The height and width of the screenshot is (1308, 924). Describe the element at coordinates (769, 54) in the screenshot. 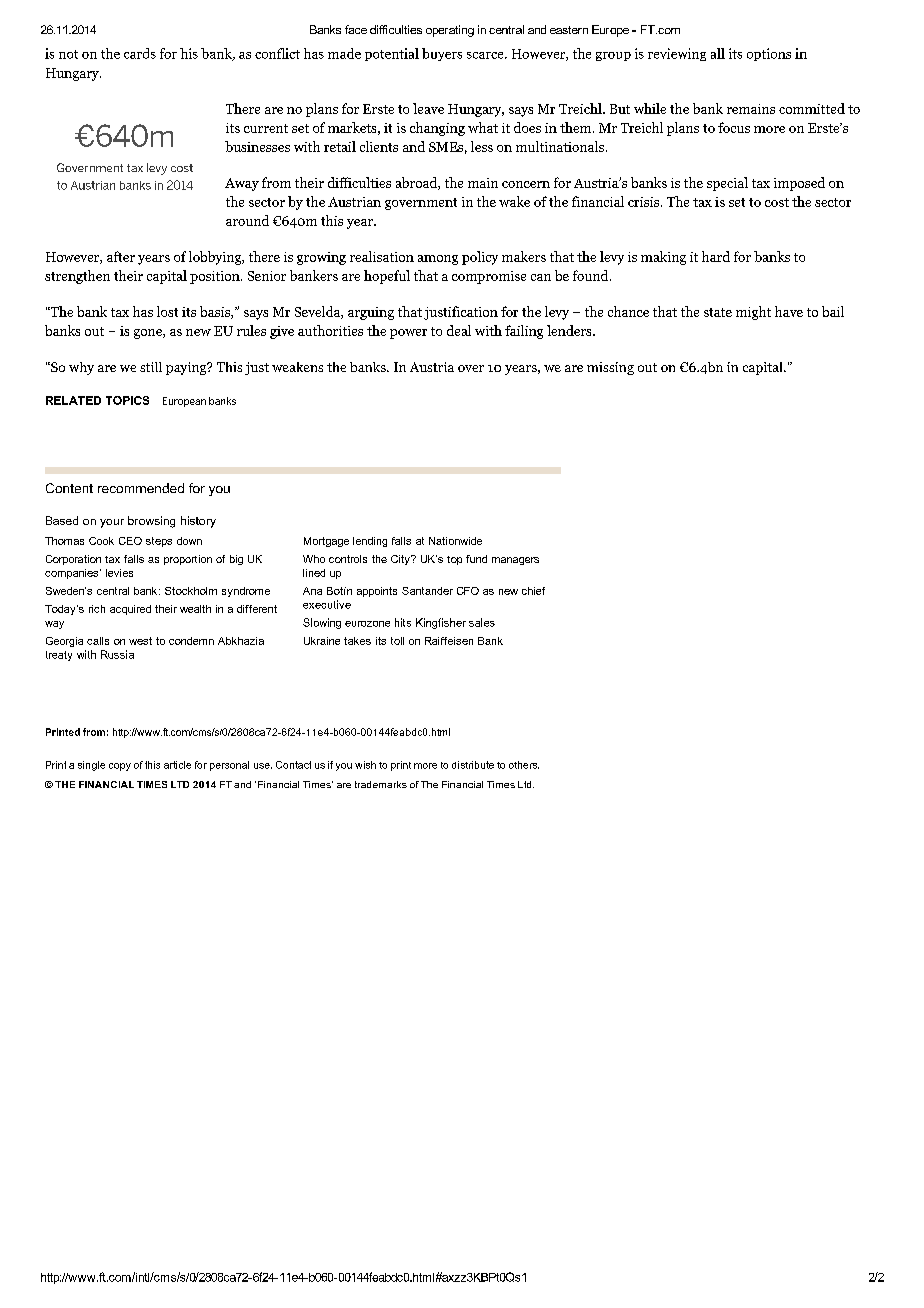

I see `options` at that location.
